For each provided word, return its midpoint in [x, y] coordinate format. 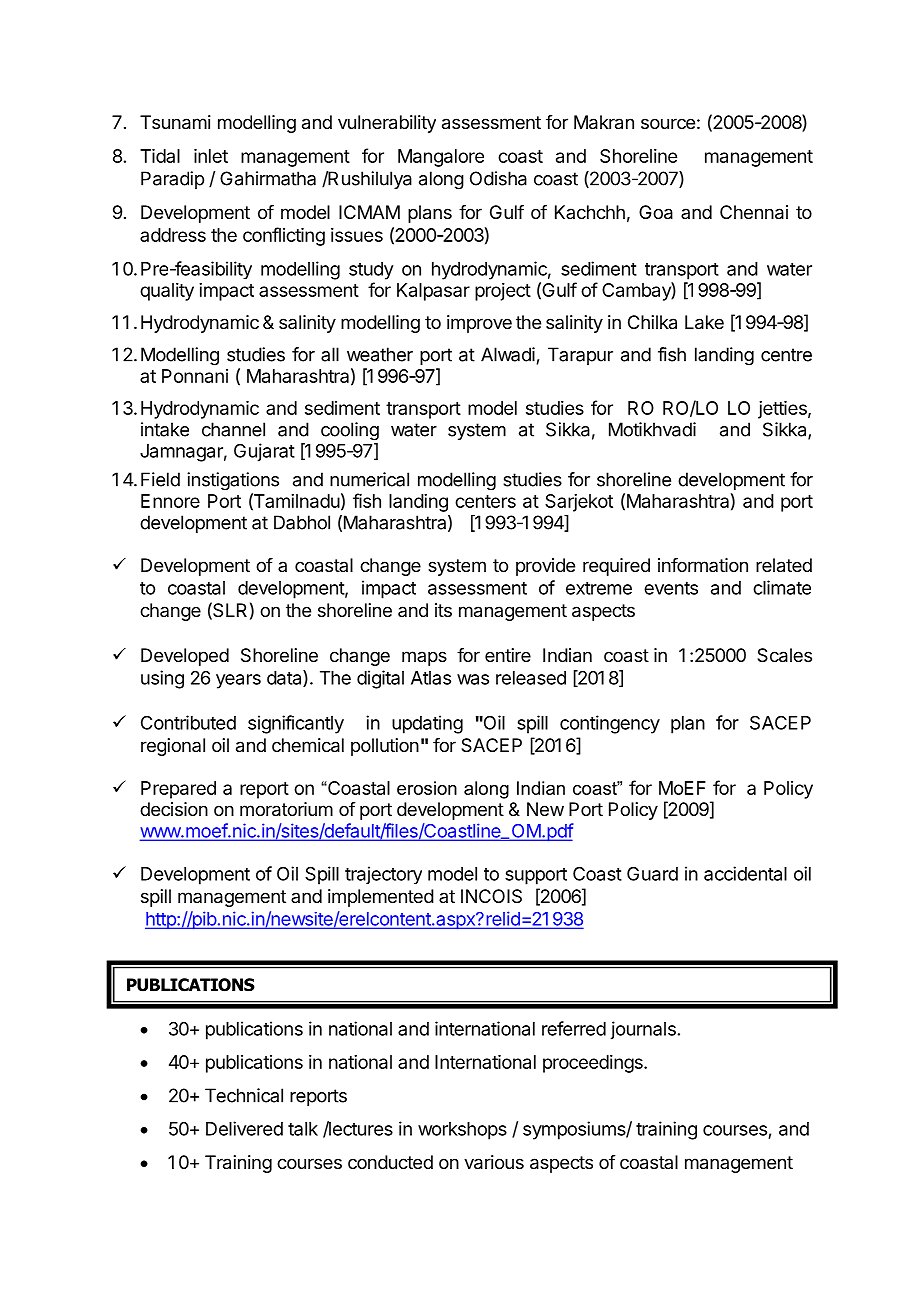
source [668, 123]
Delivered [244, 1128]
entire [508, 655]
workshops [462, 1131]
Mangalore [441, 158]
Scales [784, 655]
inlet [211, 156]
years [238, 681]
